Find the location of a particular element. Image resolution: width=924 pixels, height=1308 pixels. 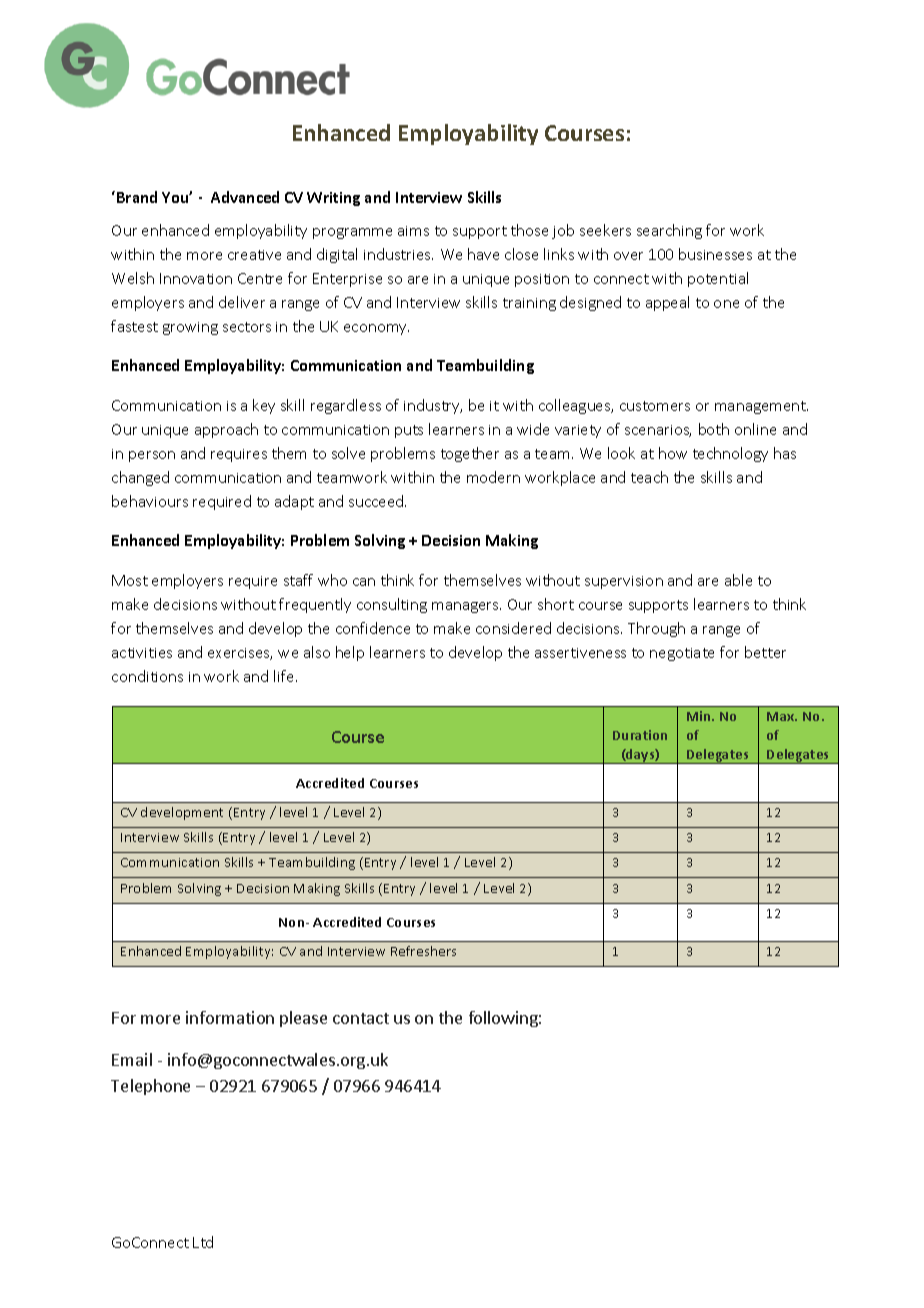

please is located at coordinates (303, 1019).
